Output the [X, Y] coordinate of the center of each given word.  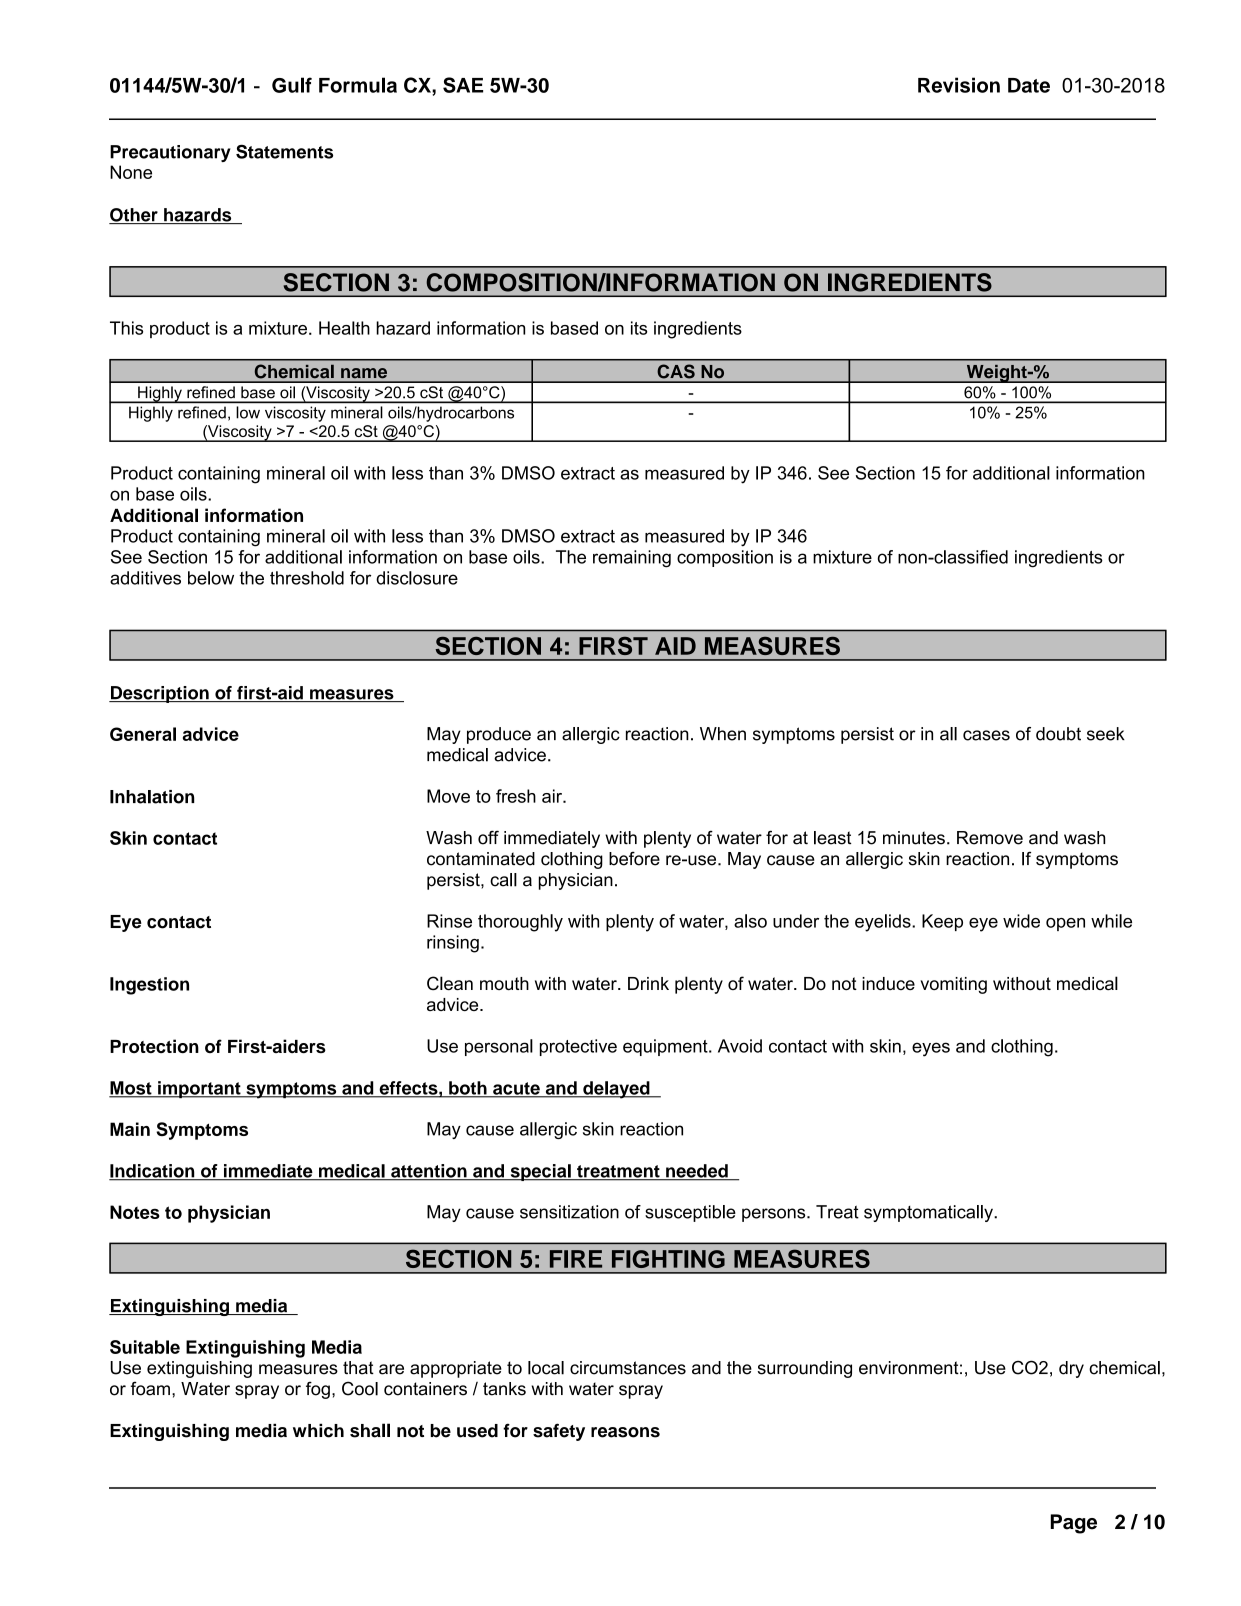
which [318, 1430]
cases [986, 735]
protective [578, 1047]
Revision [959, 85]
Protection [154, 1046]
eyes [931, 1049]
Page [1074, 1524]
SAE [463, 85]
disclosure [417, 578]
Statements [284, 151]
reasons [625, 1432]
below [211, 578]
